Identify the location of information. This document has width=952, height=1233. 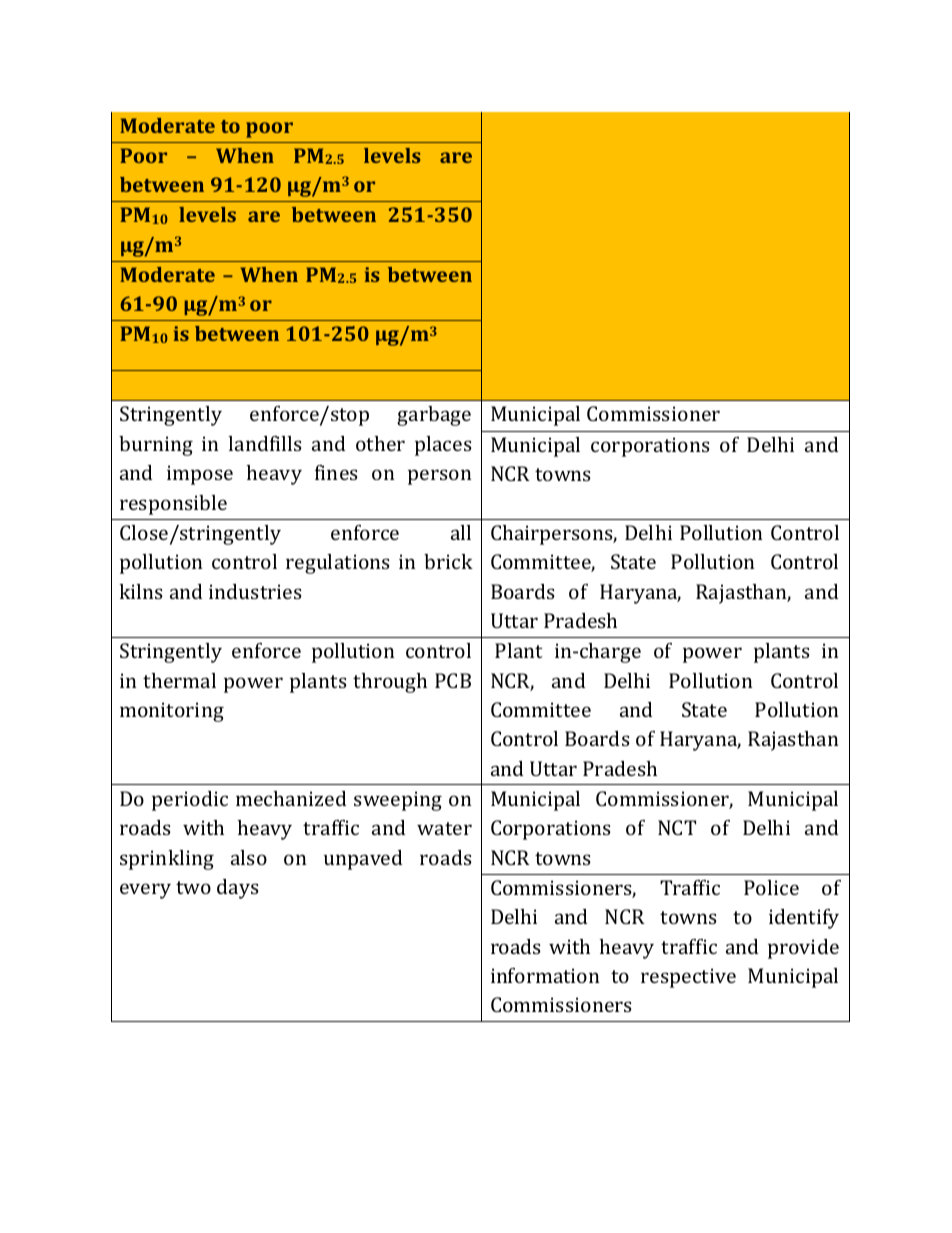
(545, 975).
